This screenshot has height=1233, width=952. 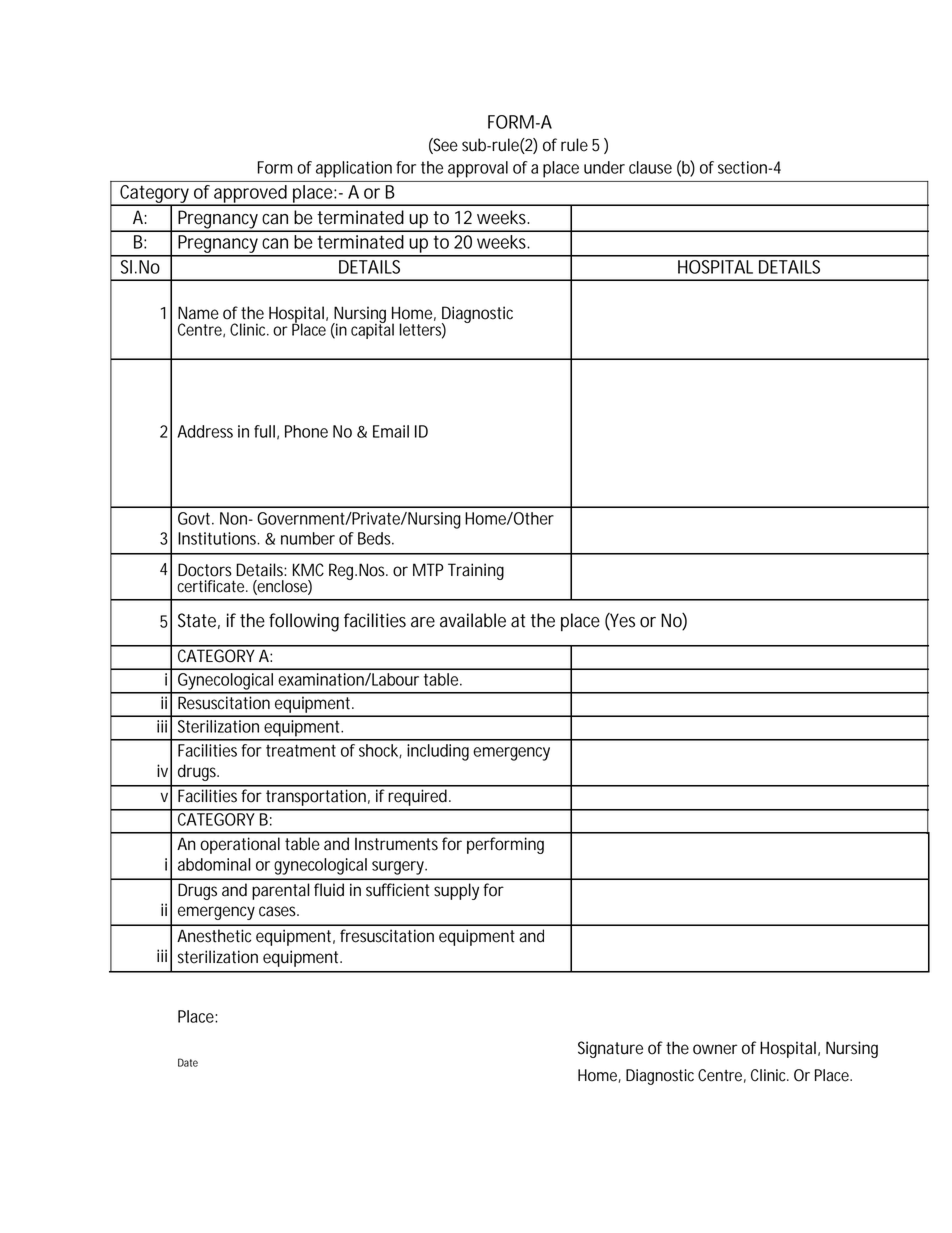 What do you see at coordinates (396, 844) in the screenshot?
I see `Instruments` at bounding box center [396, 844].
